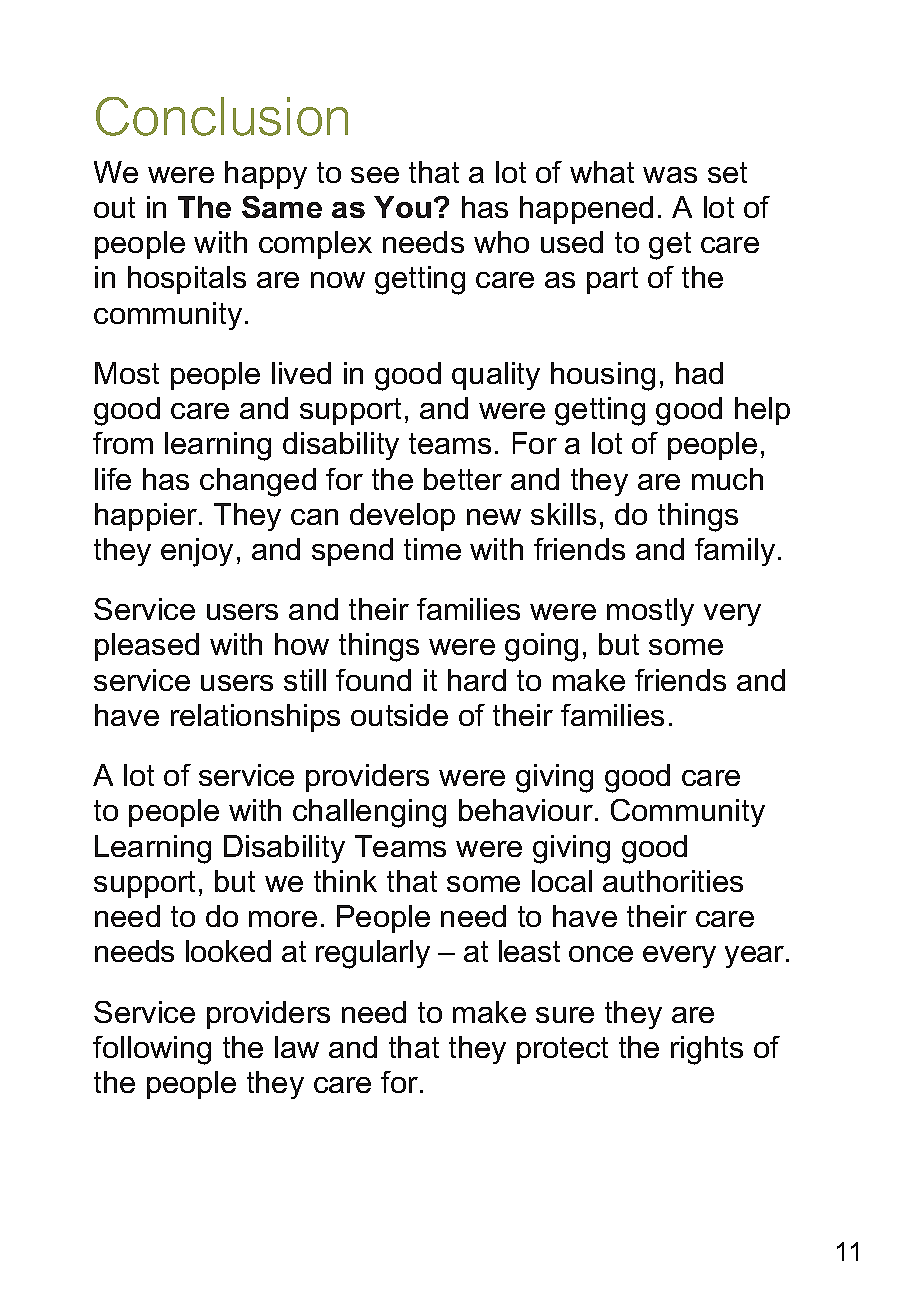 The image size is (924, 1311). What do you see at coordinates (673, 881) in the page?
I see `authorities` at bounding box center [673, 881].
